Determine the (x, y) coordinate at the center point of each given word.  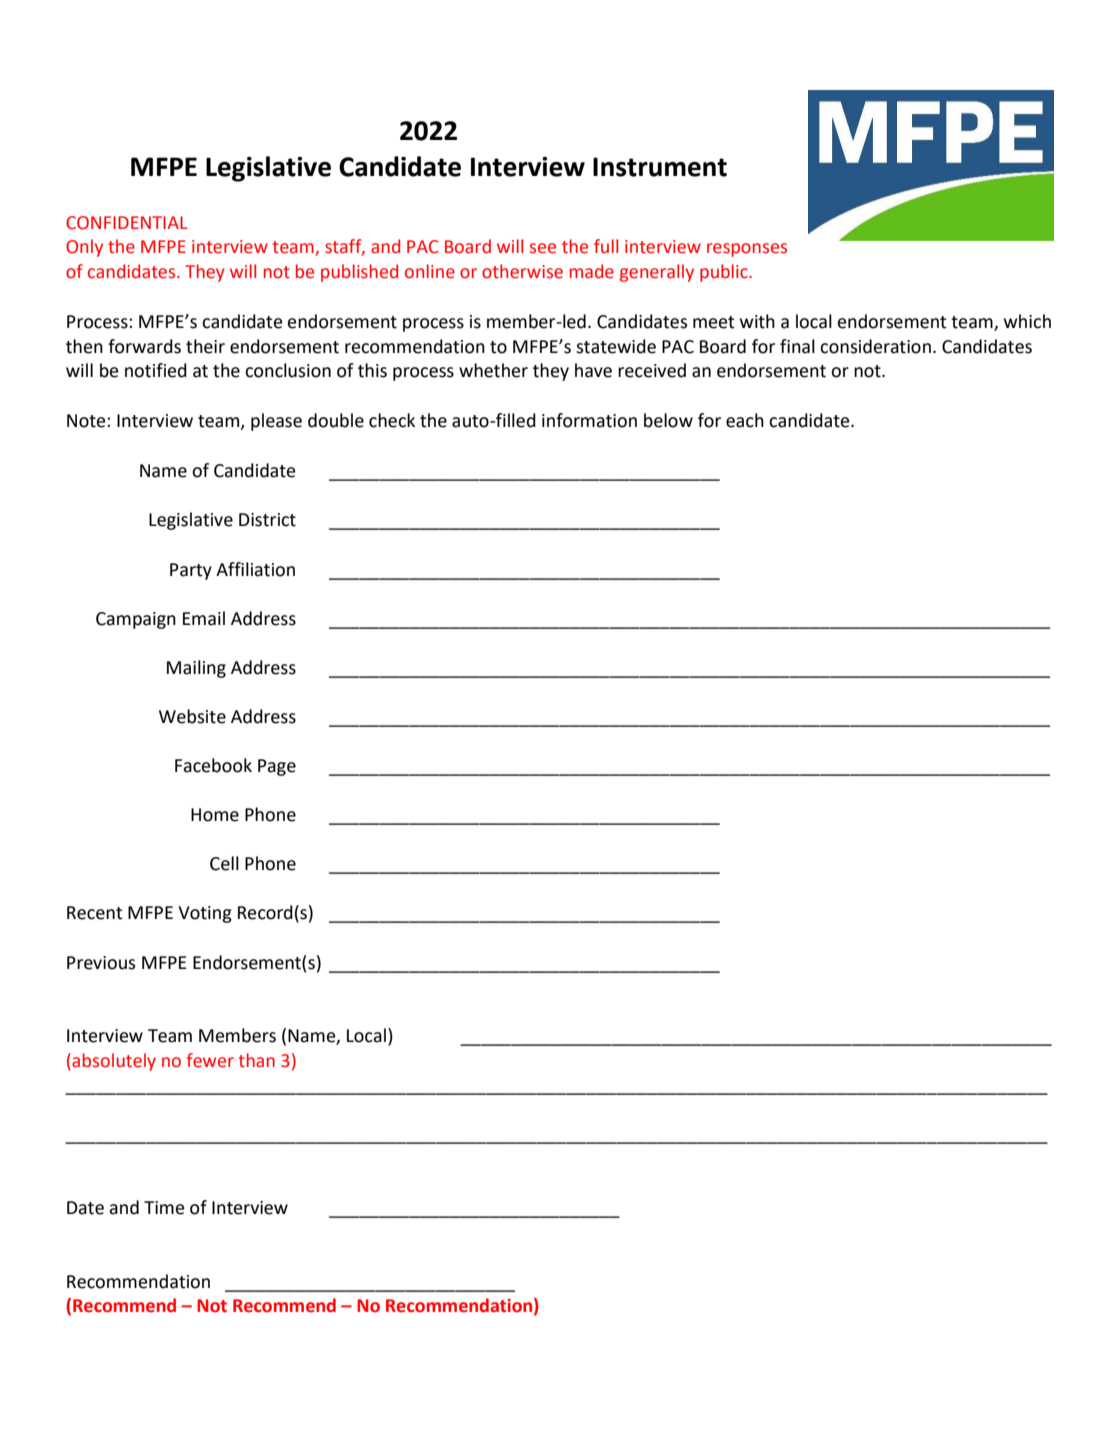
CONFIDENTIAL (127, 223)
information (589, 420)
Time (164, 1208)
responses (747, 250)
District (267, 520)
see (543, 248)
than (256, 1060)
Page (277, 767)
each (745, 420)
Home (215, 815)
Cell (224, 863)
